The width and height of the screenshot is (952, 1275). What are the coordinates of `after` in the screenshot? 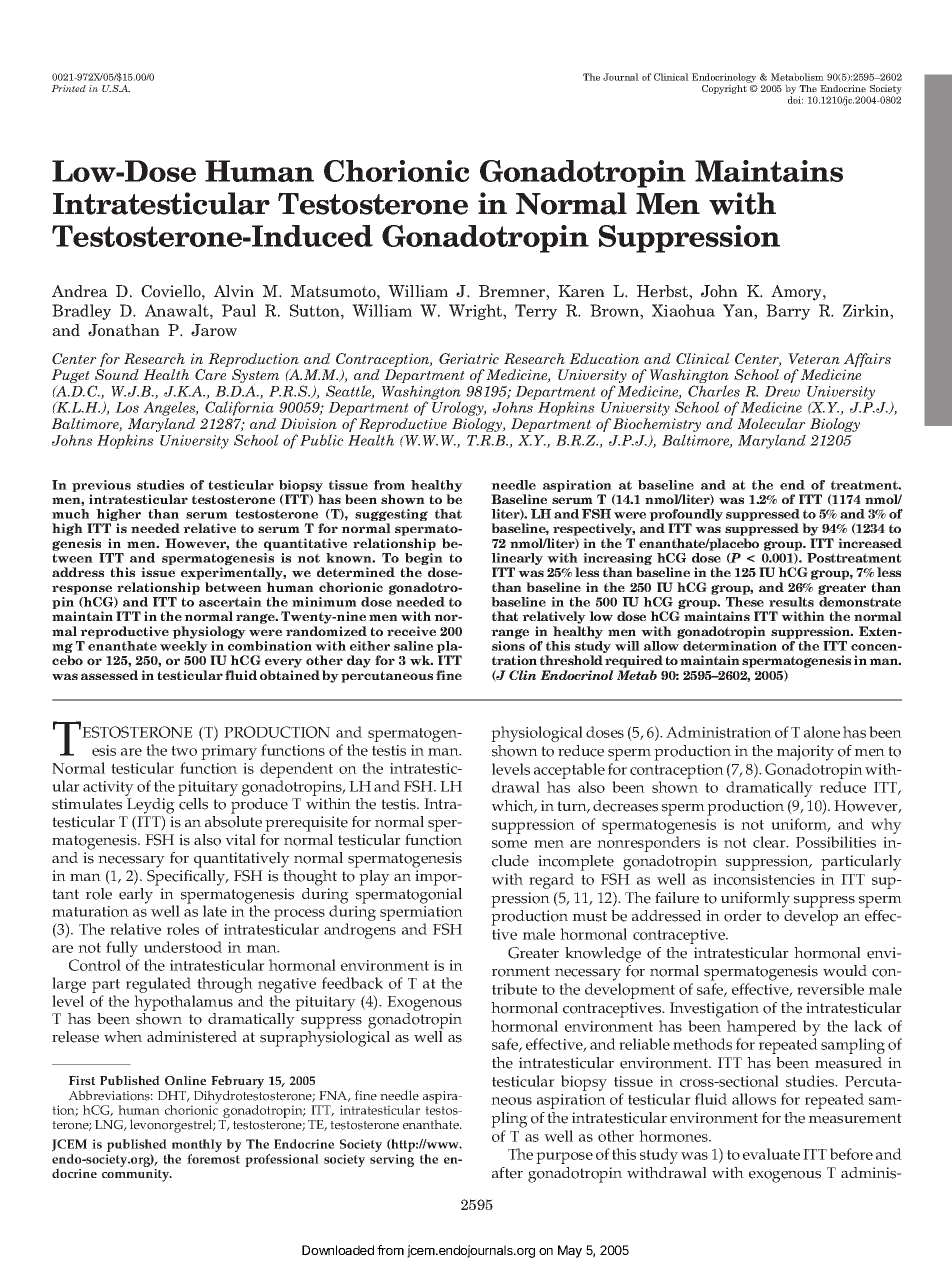 It's located at (507, 1173).
